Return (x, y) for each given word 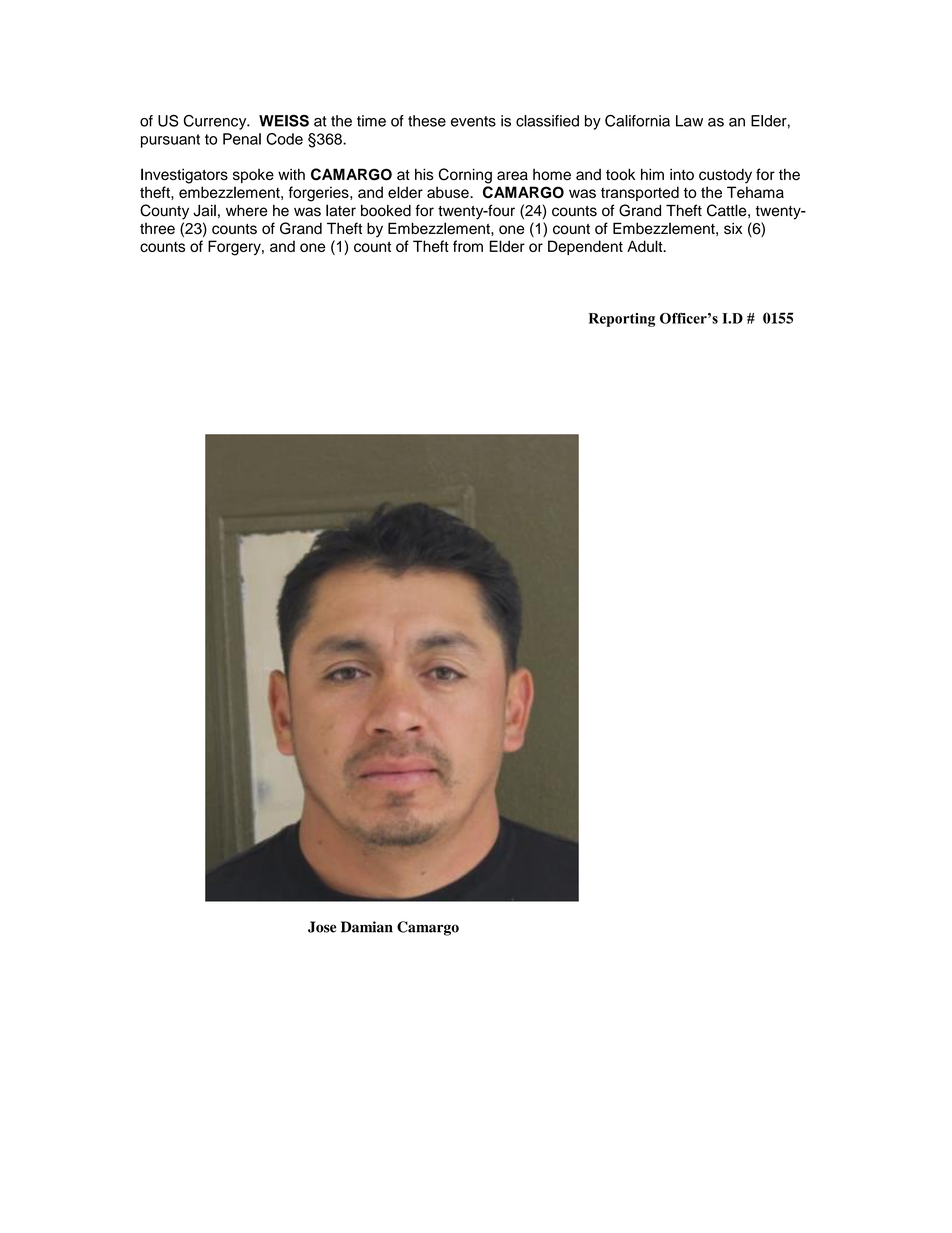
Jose (322, 927)
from (468, 246)
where (247, 211)
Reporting (622, 320)
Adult (646, 246)
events (473, 121)
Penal (242, 139)
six (733, 228)
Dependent (585, 247)
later (341, 210)
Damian (367, 927)
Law (689, 121)
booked (386, 211)
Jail (204, 210)
